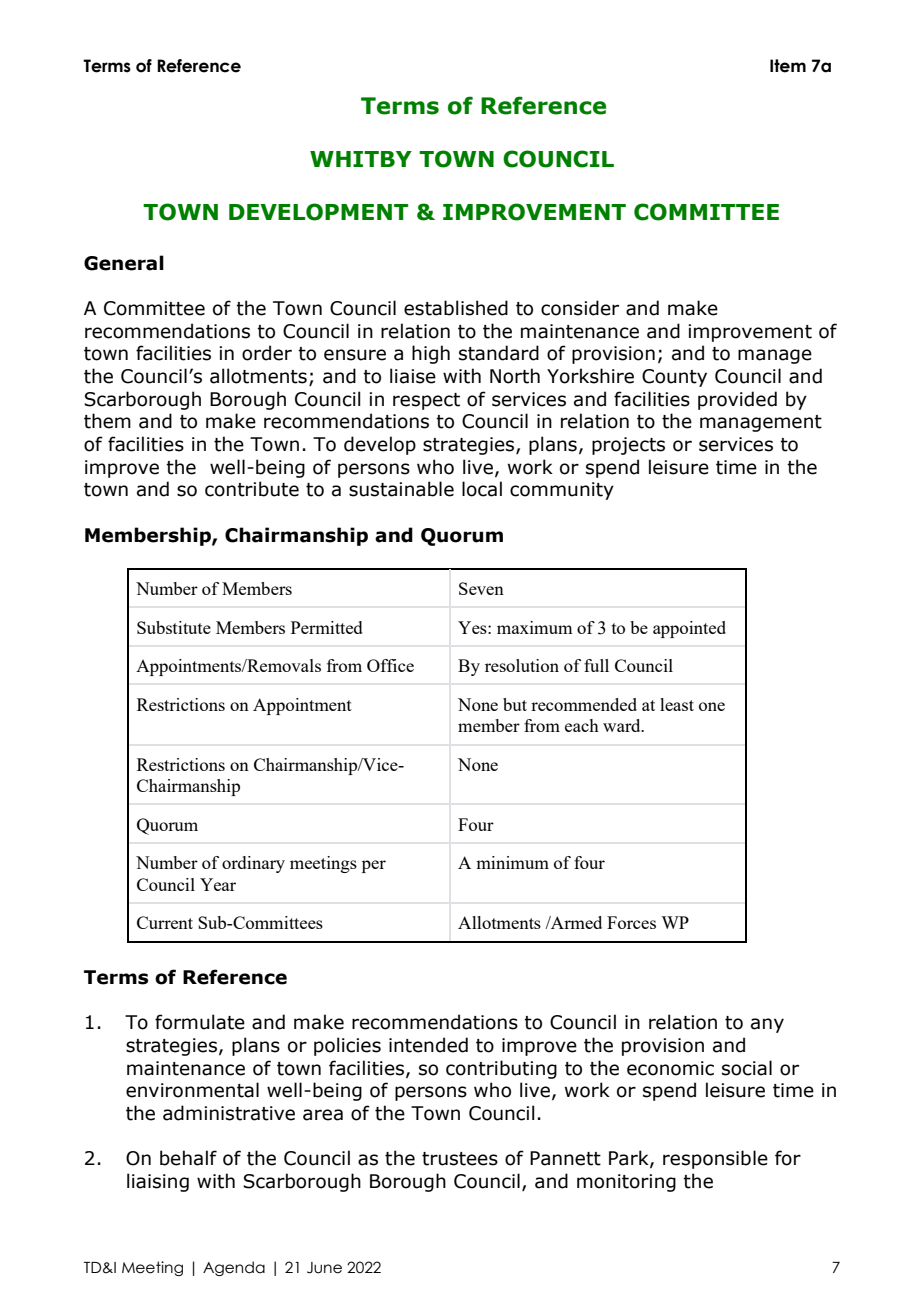  Describe the element at coordinates (252, 489) in the document. I see `contribute` at that location.
